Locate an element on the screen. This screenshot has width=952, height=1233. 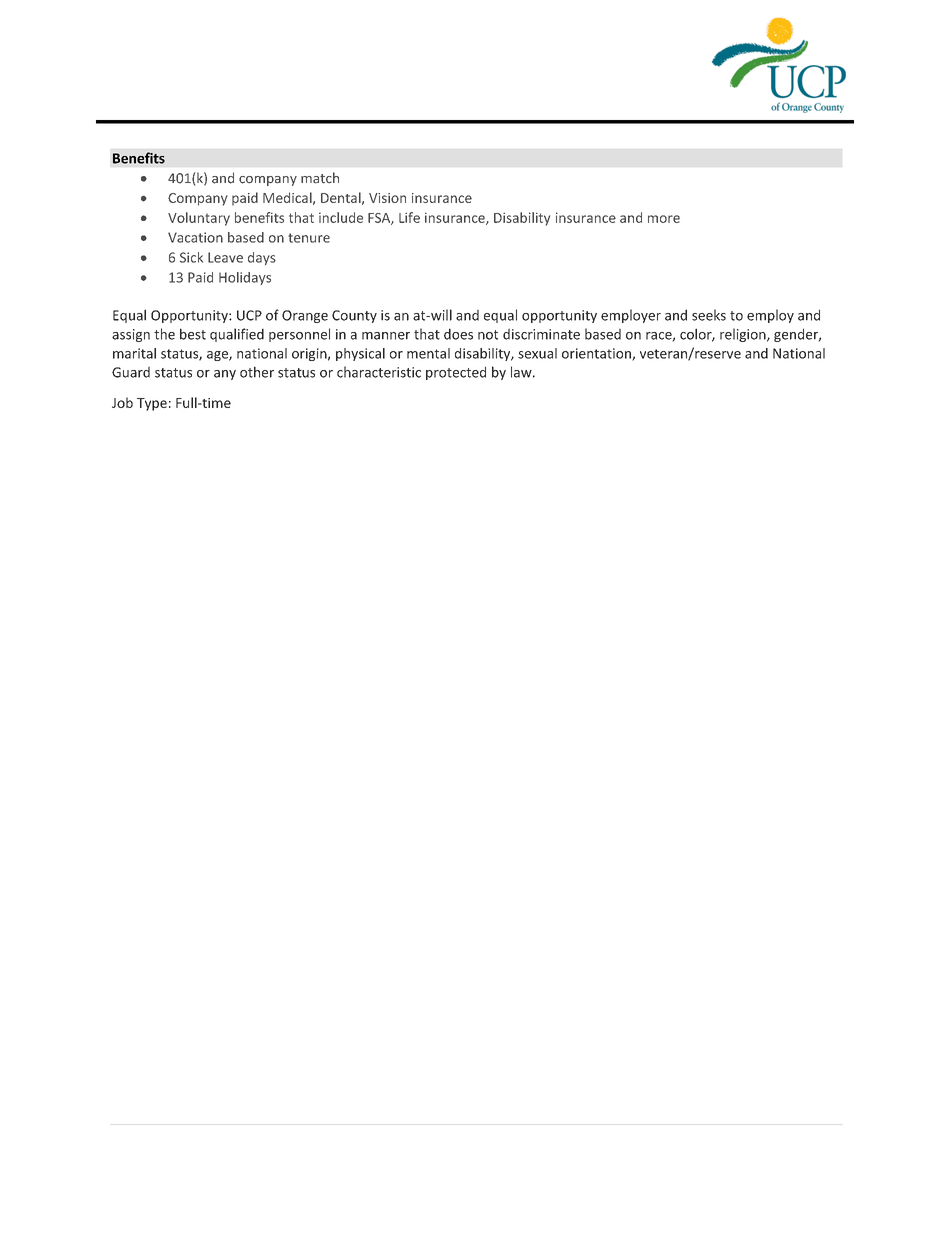
mental is located at coordinates (428, 353).
